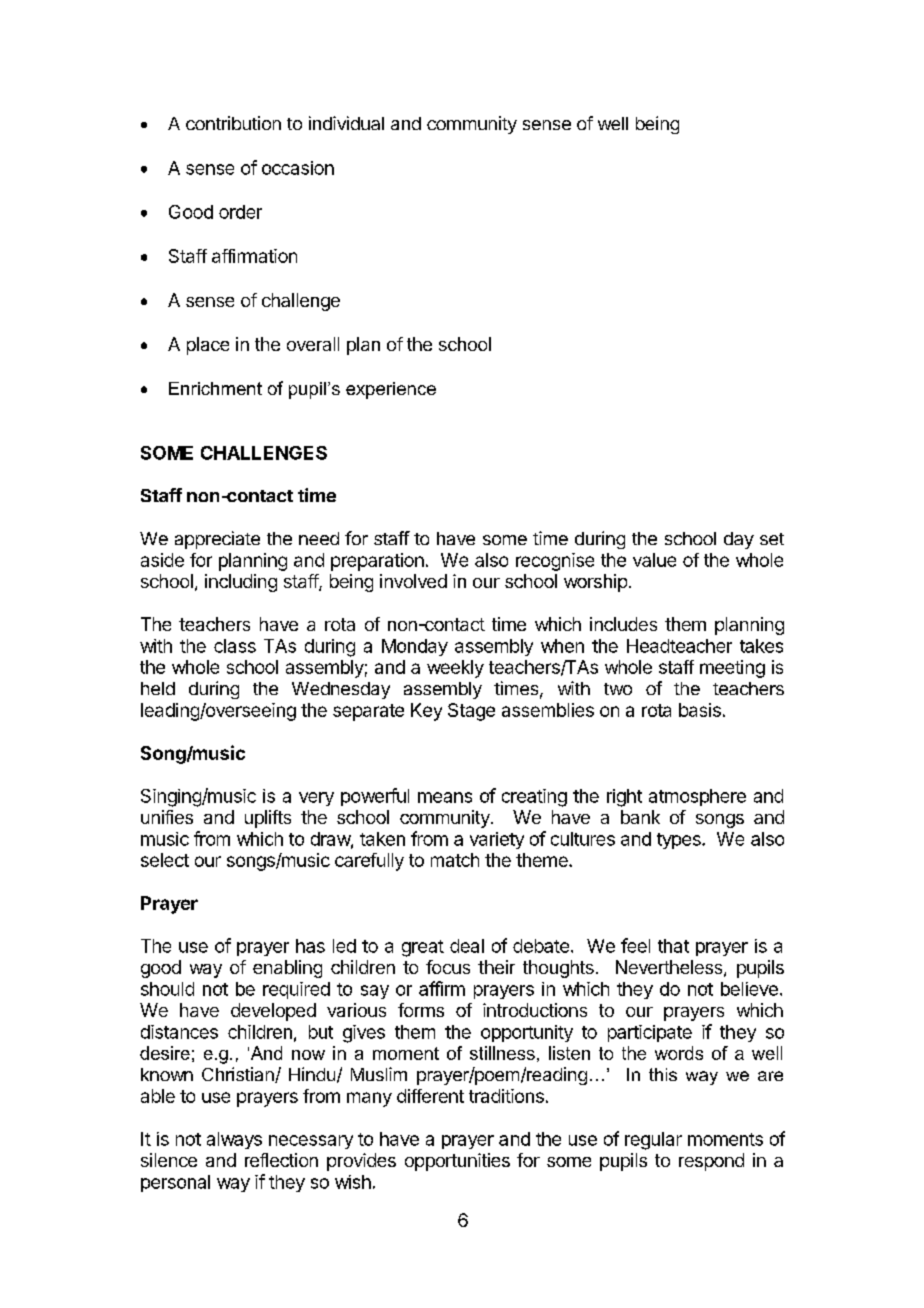 The image size is (924, 1308). What do you see at coordinates (165, 860) in the screenshot?
I see `select` at bounding box center [165, 860].
